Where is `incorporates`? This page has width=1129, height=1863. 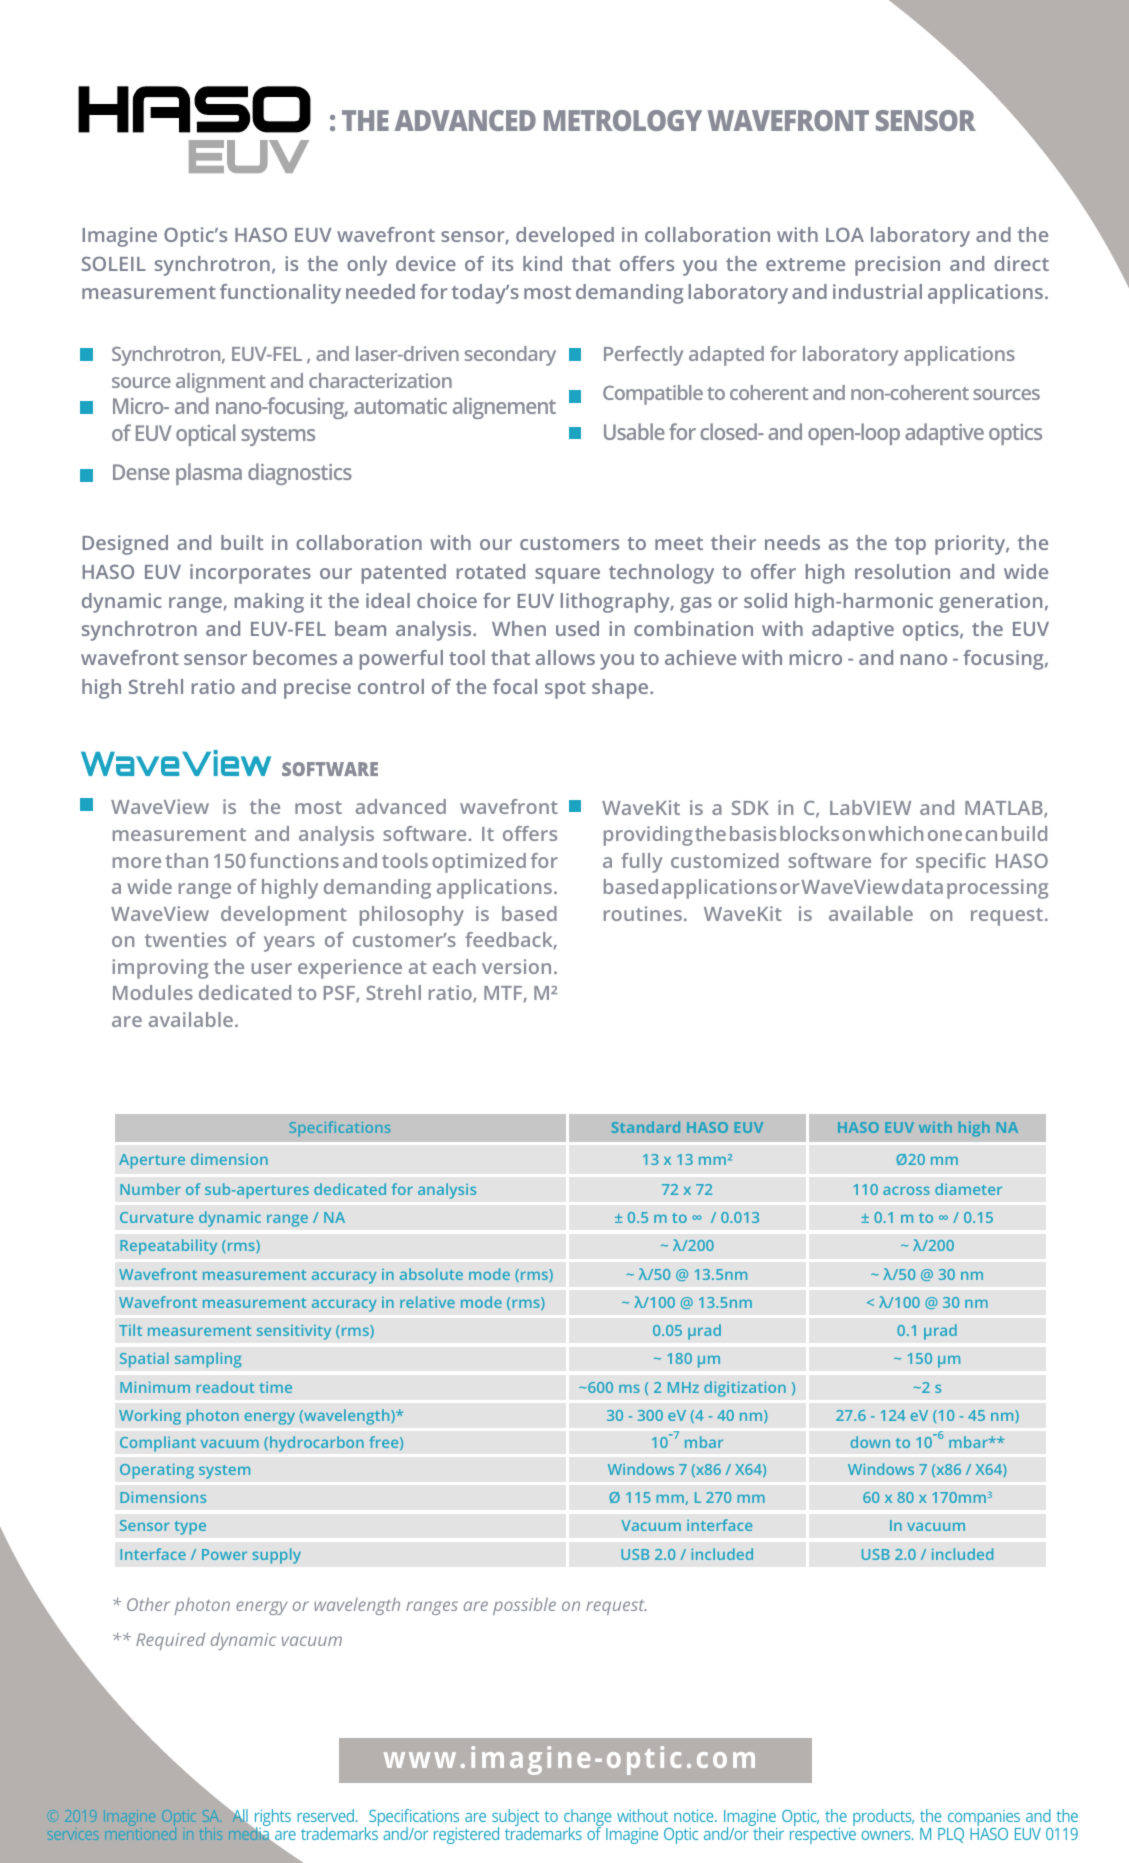
incorporates is located at coordinates (250, 574).
